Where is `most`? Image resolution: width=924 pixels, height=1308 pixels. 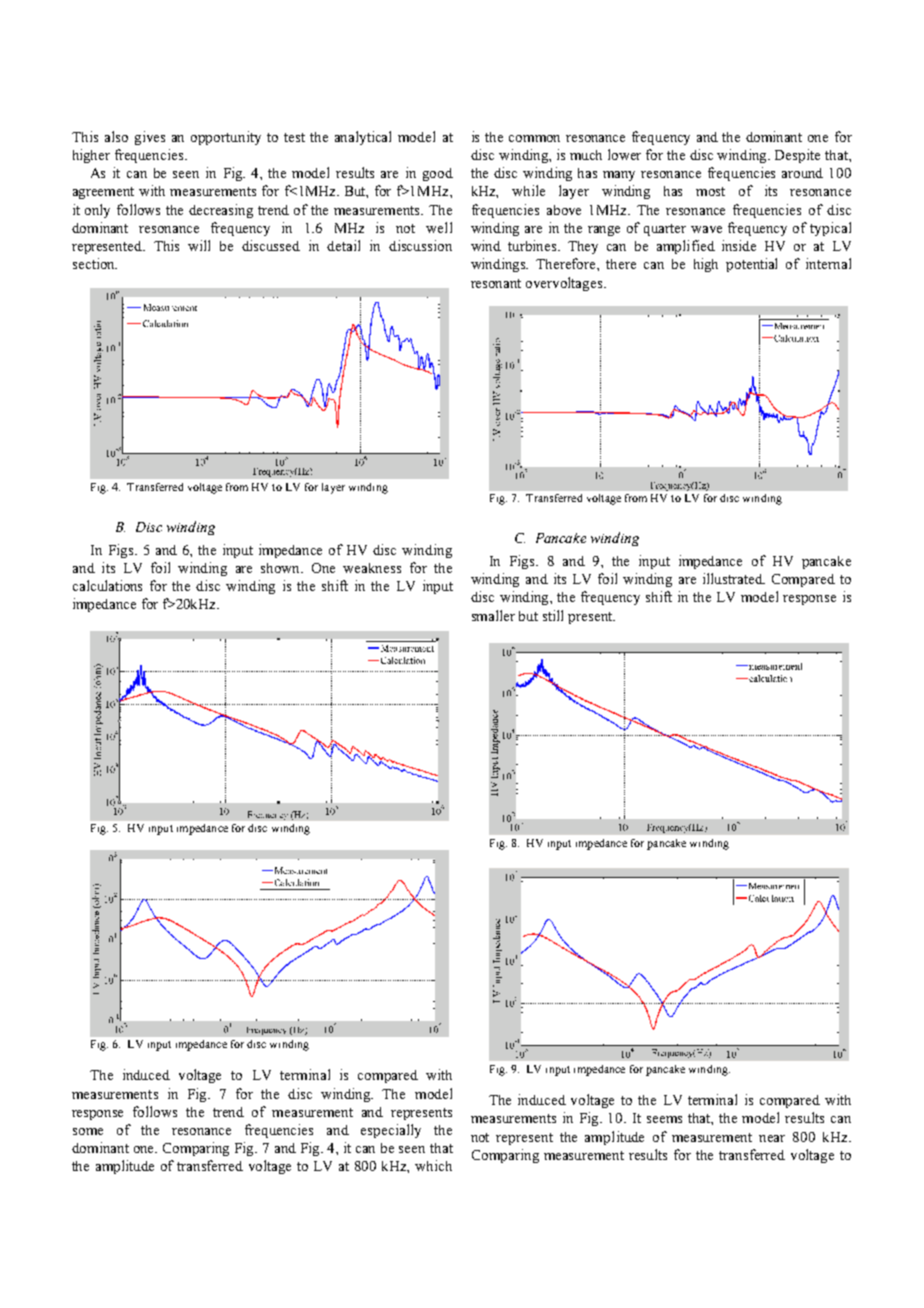
most is located at coordinates (710, 191).
